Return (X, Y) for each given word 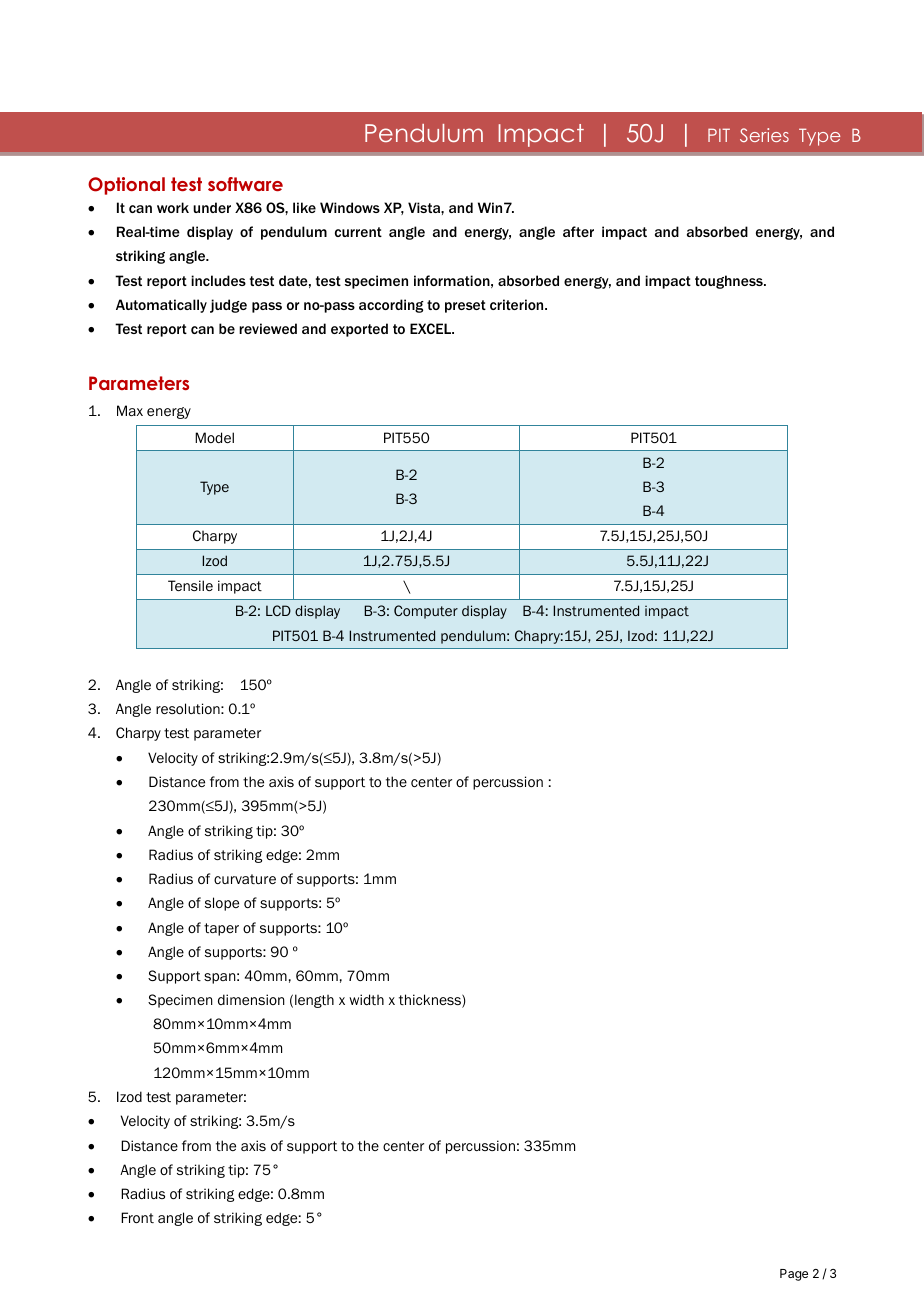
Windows (350, 207)
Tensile (190, 585)
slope (222, 904)
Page (794, 1275)
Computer (426, 612)
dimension (251, 999)
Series (764, 135)
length (314, 1001)
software (245, 184)
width (366, 999)
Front (137, 1217)
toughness (730, 282)
